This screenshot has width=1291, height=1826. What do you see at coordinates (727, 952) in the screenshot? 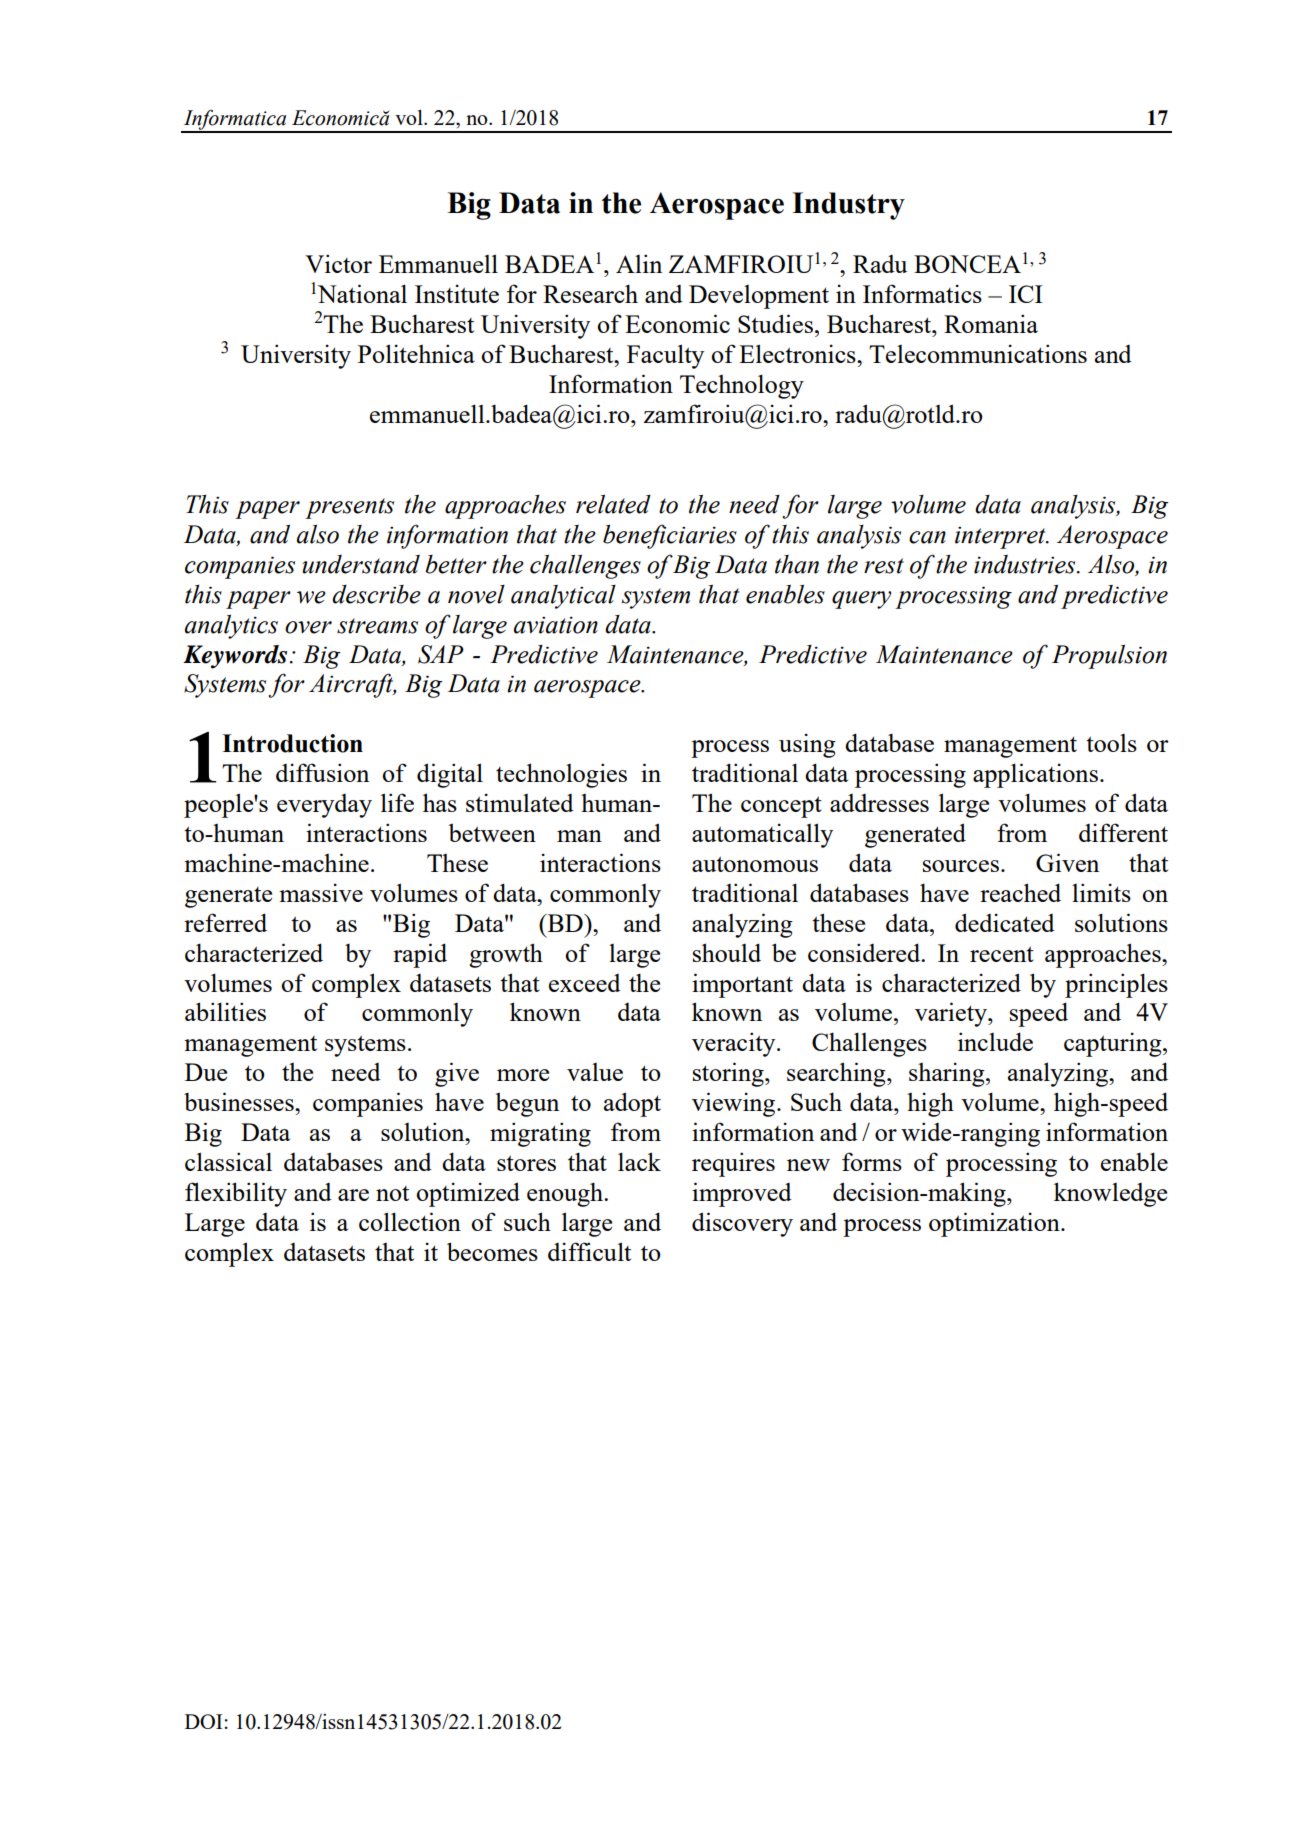
I see `should` at bounding box center [727, 952].
